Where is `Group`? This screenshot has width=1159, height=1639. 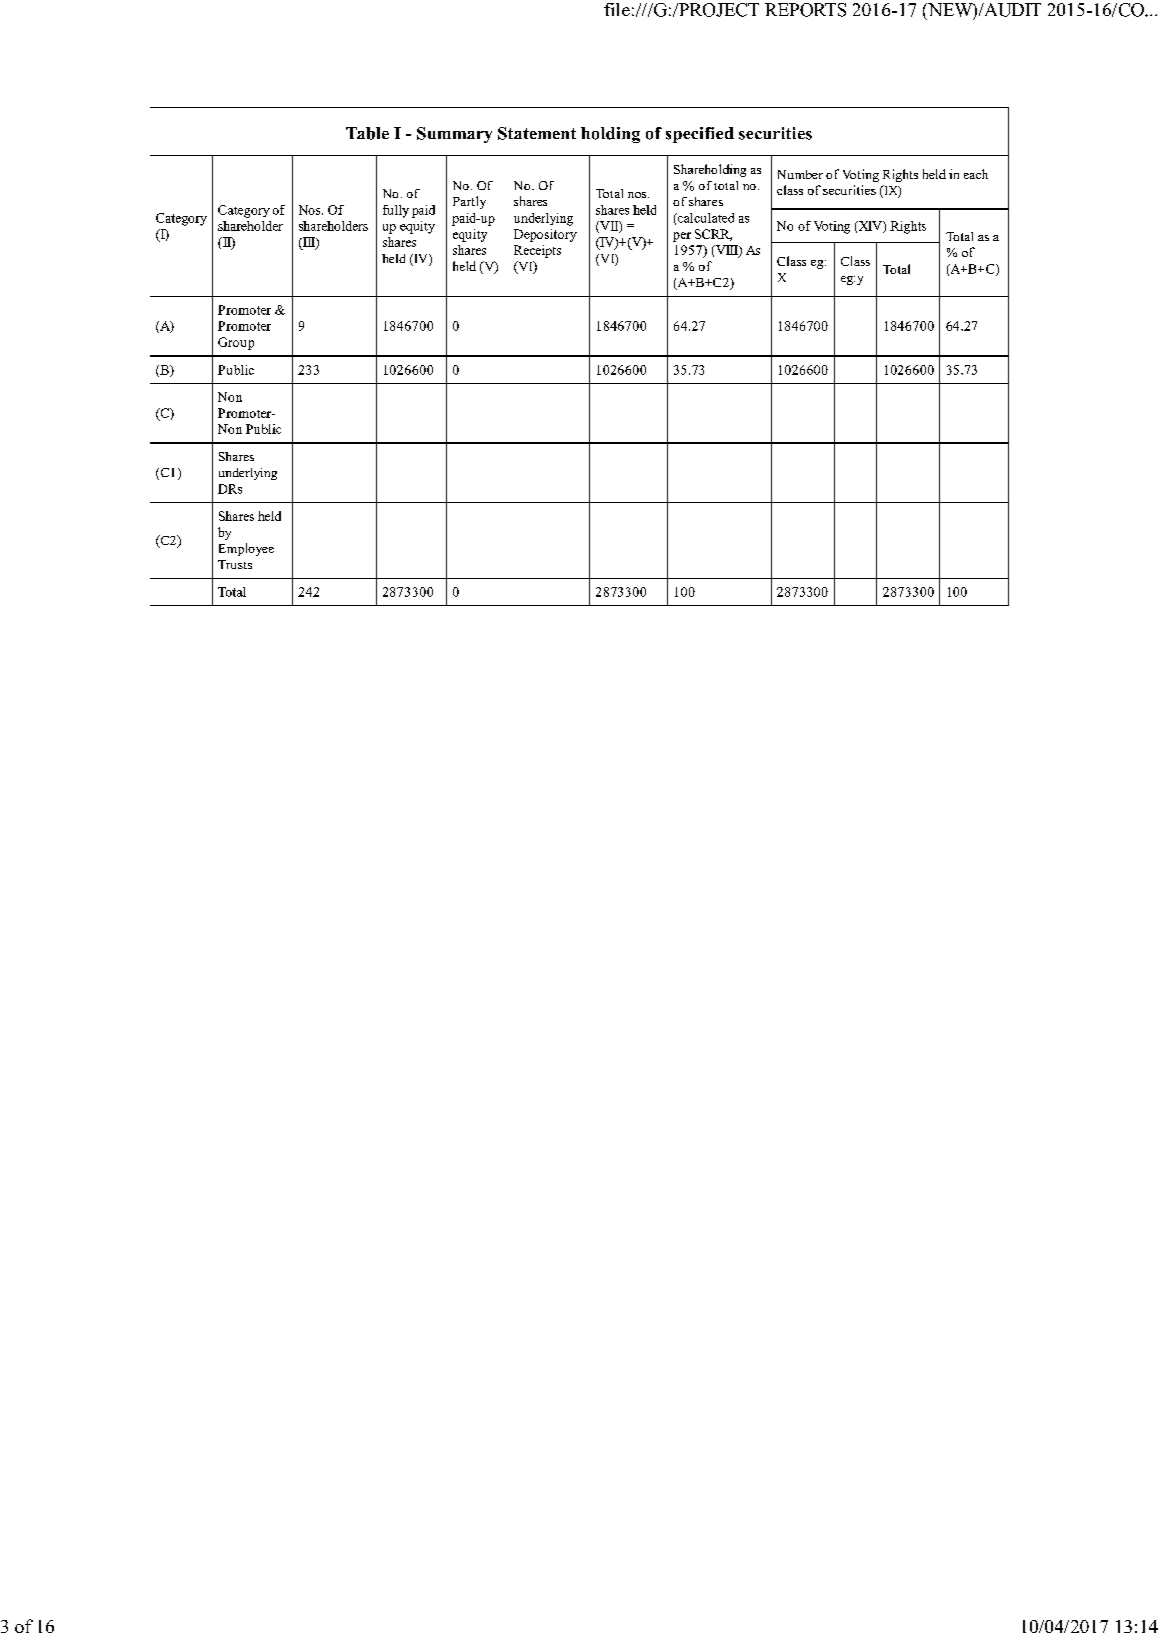
Group is located at coordinates (236, 343).
